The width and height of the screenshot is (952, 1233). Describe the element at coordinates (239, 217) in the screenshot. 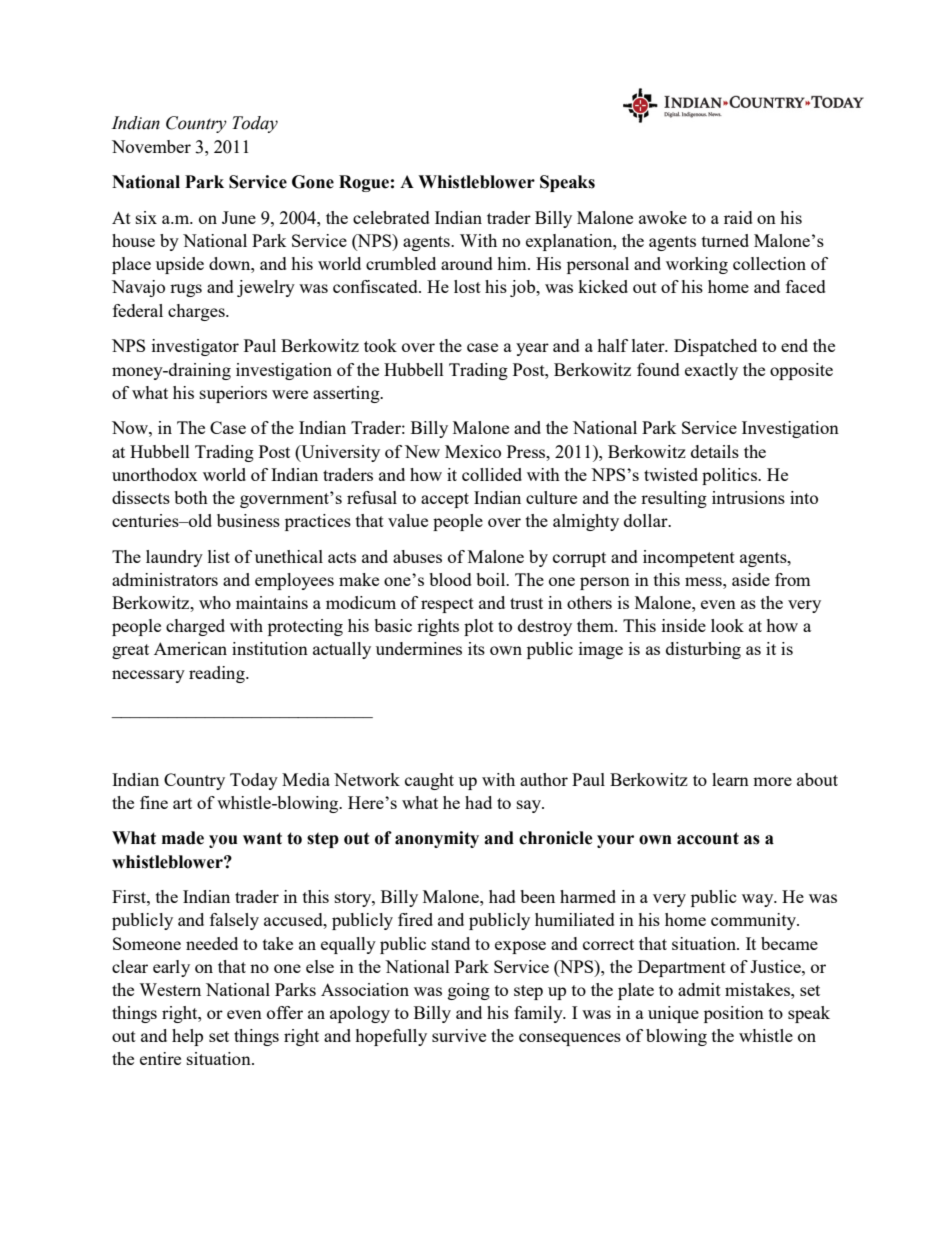

I see `June` at that location.
